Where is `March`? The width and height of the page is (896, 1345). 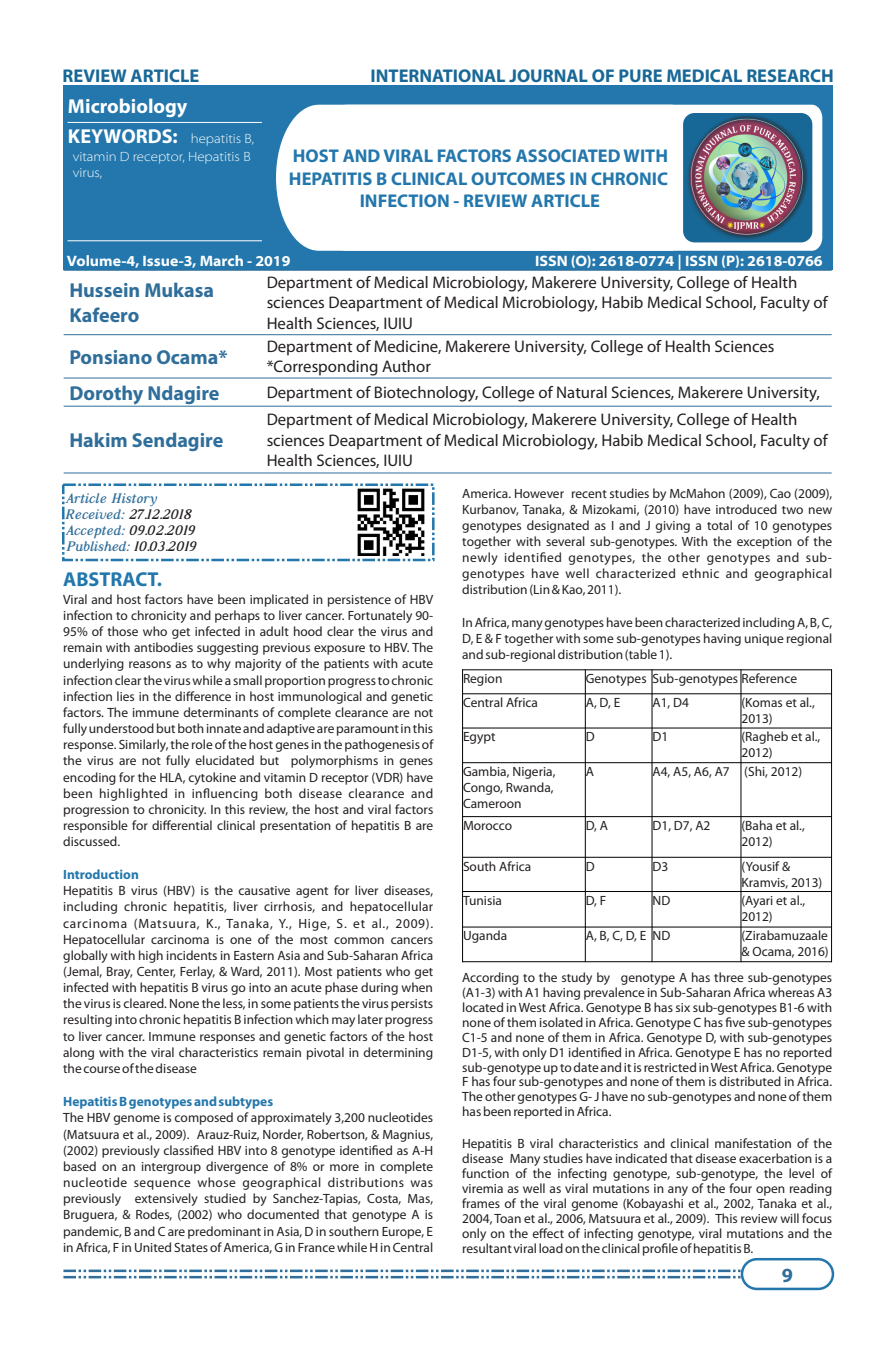 March is located at coordinates (221, 260).
